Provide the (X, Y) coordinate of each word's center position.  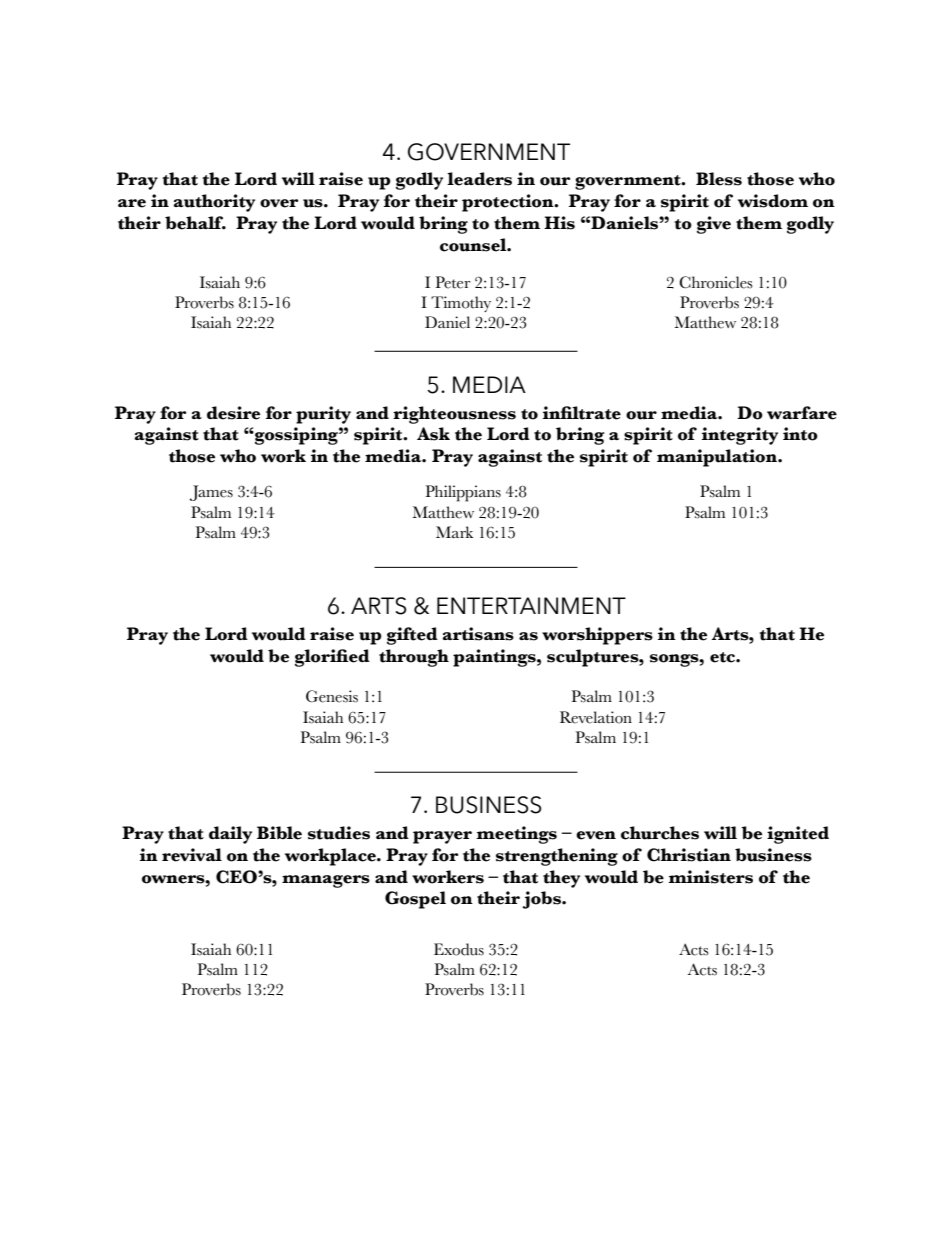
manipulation (718, 458)
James (211, 493)
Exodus (459, 949)
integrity (740, 436)
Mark (454, 532)
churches (660, 833)
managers (326, 881)
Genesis (332, 696)
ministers (710, 877)
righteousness (454, 415)
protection (509, 203)
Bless (719, 179)
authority (214, 203)
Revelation (596, 717)
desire (233, 413)
